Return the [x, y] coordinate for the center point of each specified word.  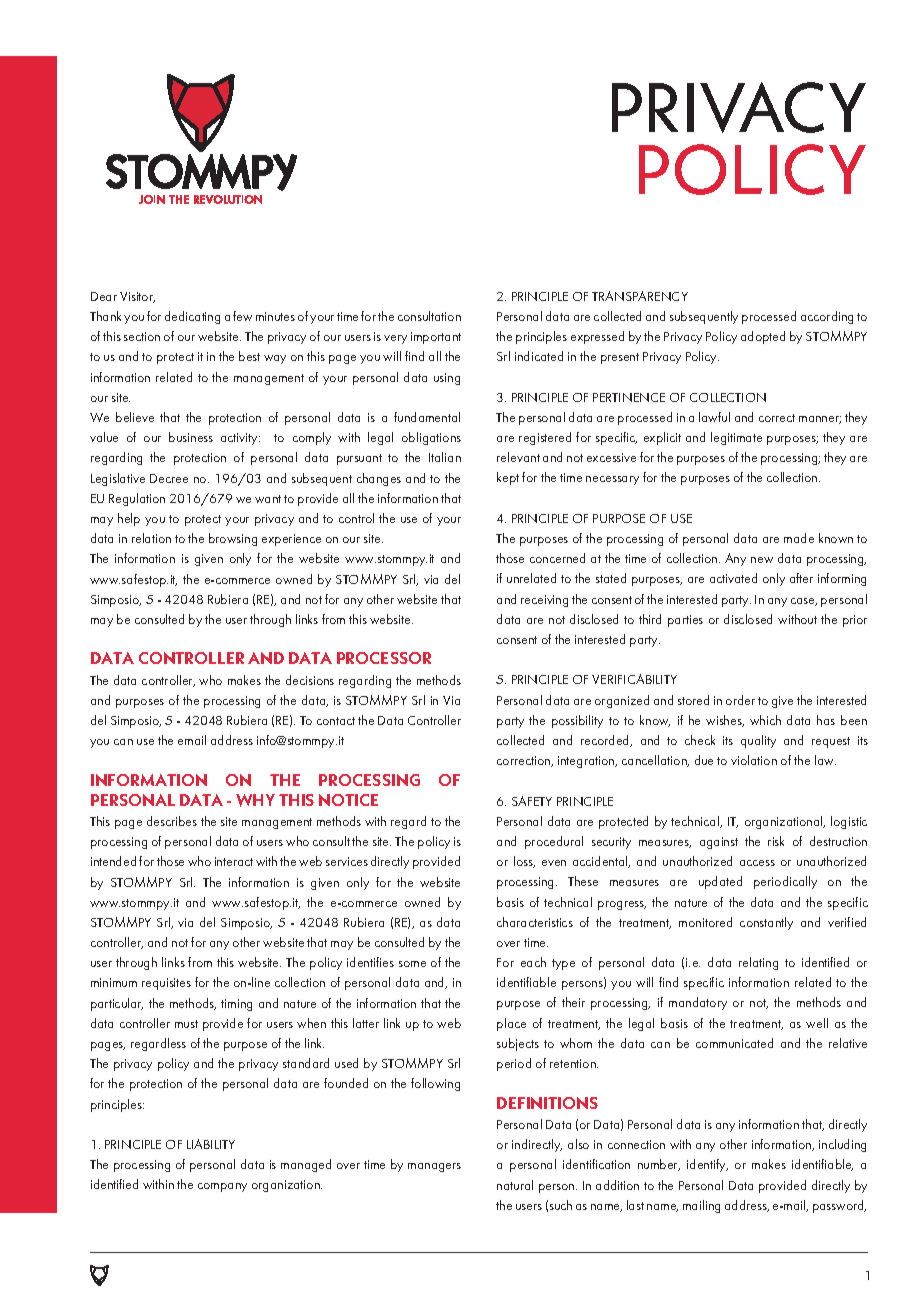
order [740, 700]
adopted [763, 337]
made [799, 538]
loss [524, 862]
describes [172, 821]
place [511, 1024]
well [817, 1023]
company [222, 1187]
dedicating [192, 317]
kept [508, 478]
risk [776, 841]
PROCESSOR [384, 658]
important [436, 338]
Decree [169, 478]
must [186, 1024]
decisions [310, 680]
